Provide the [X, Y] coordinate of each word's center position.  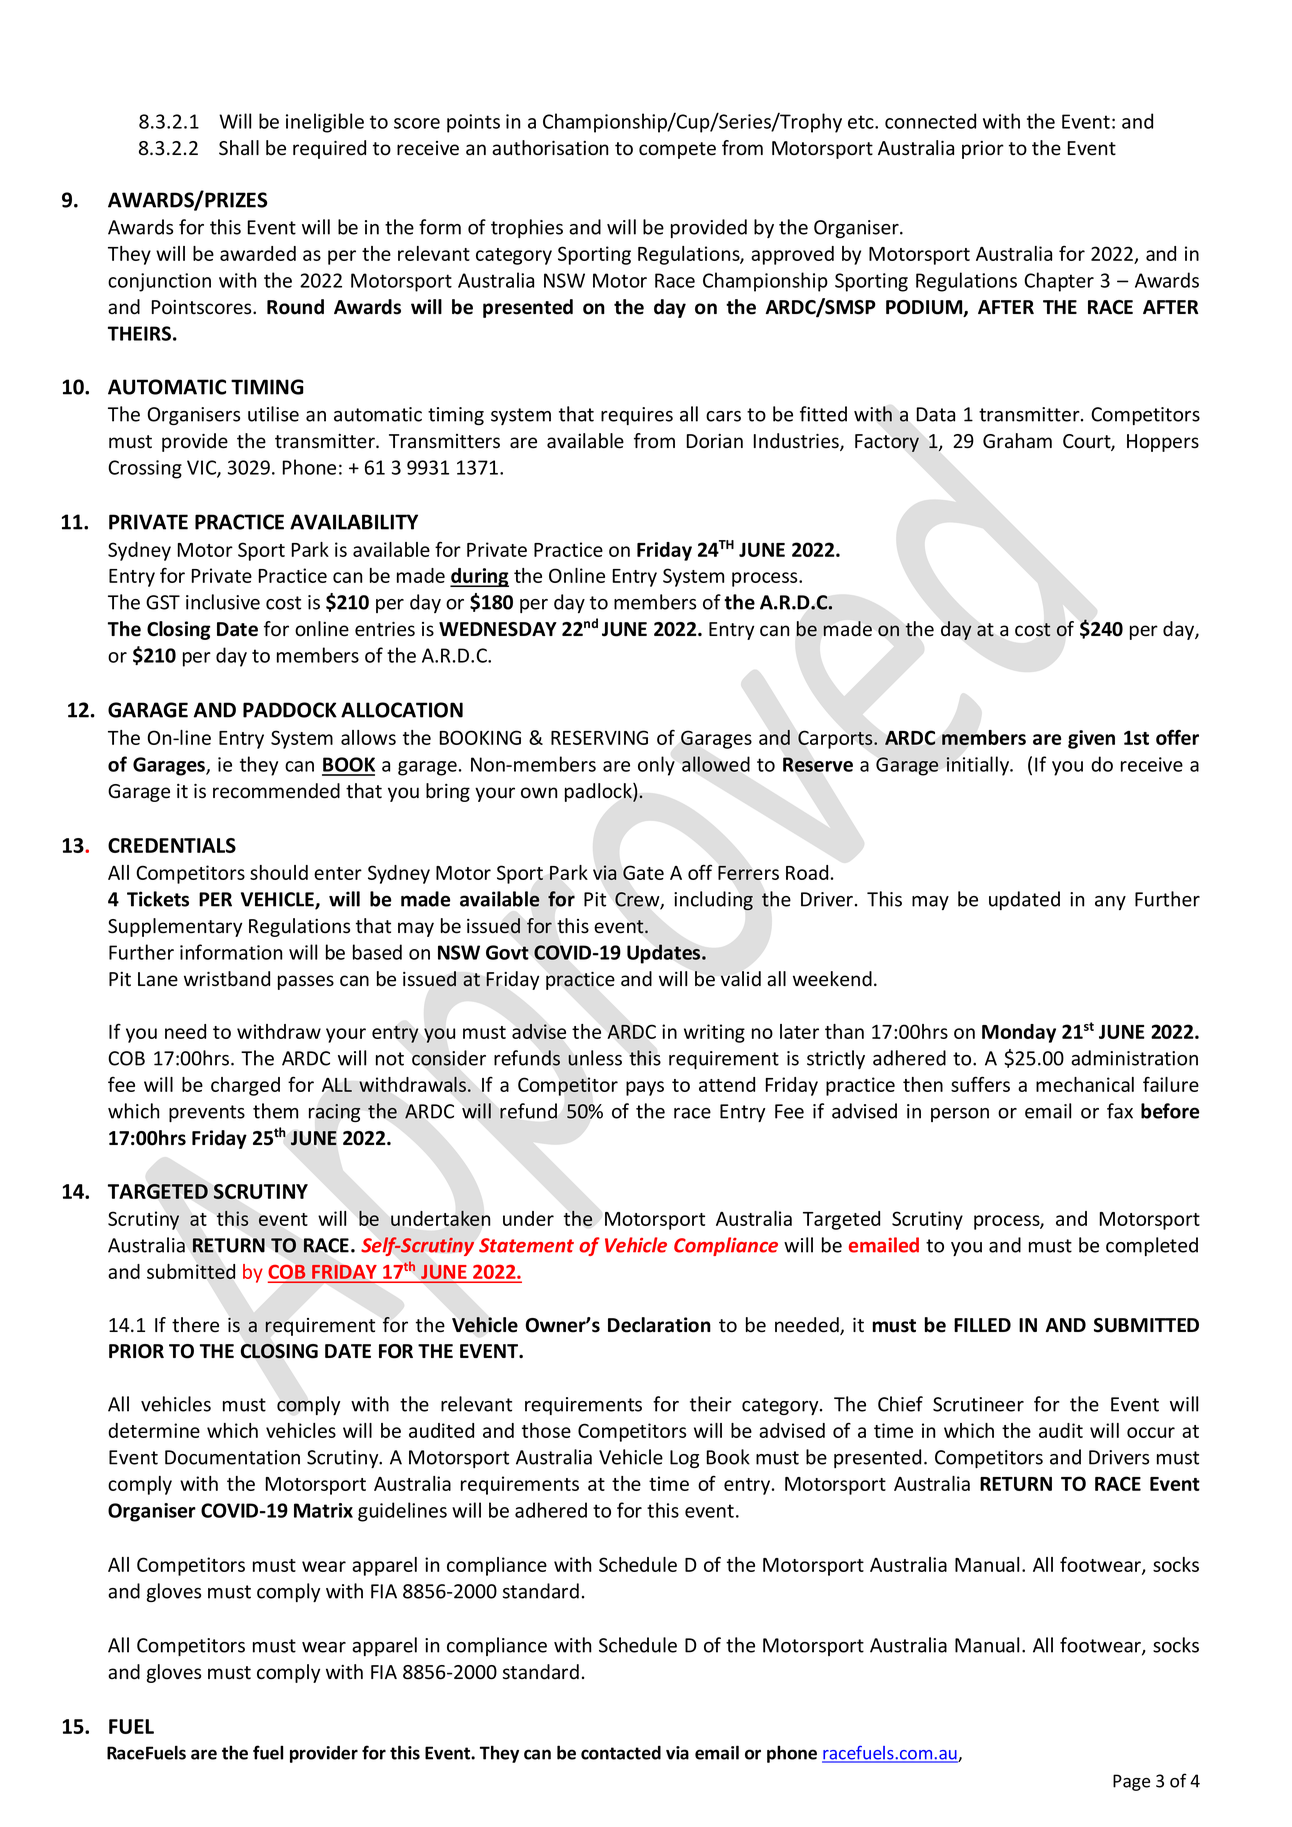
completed [1152, 1246]
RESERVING [599, 737]
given [1091, 739]
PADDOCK [290, 710]
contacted [621, 1753]
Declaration [659, 1325]
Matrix [323, 1510]
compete [677, 150]
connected [930, 121]
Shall [239, 148]
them [275, 1111]
